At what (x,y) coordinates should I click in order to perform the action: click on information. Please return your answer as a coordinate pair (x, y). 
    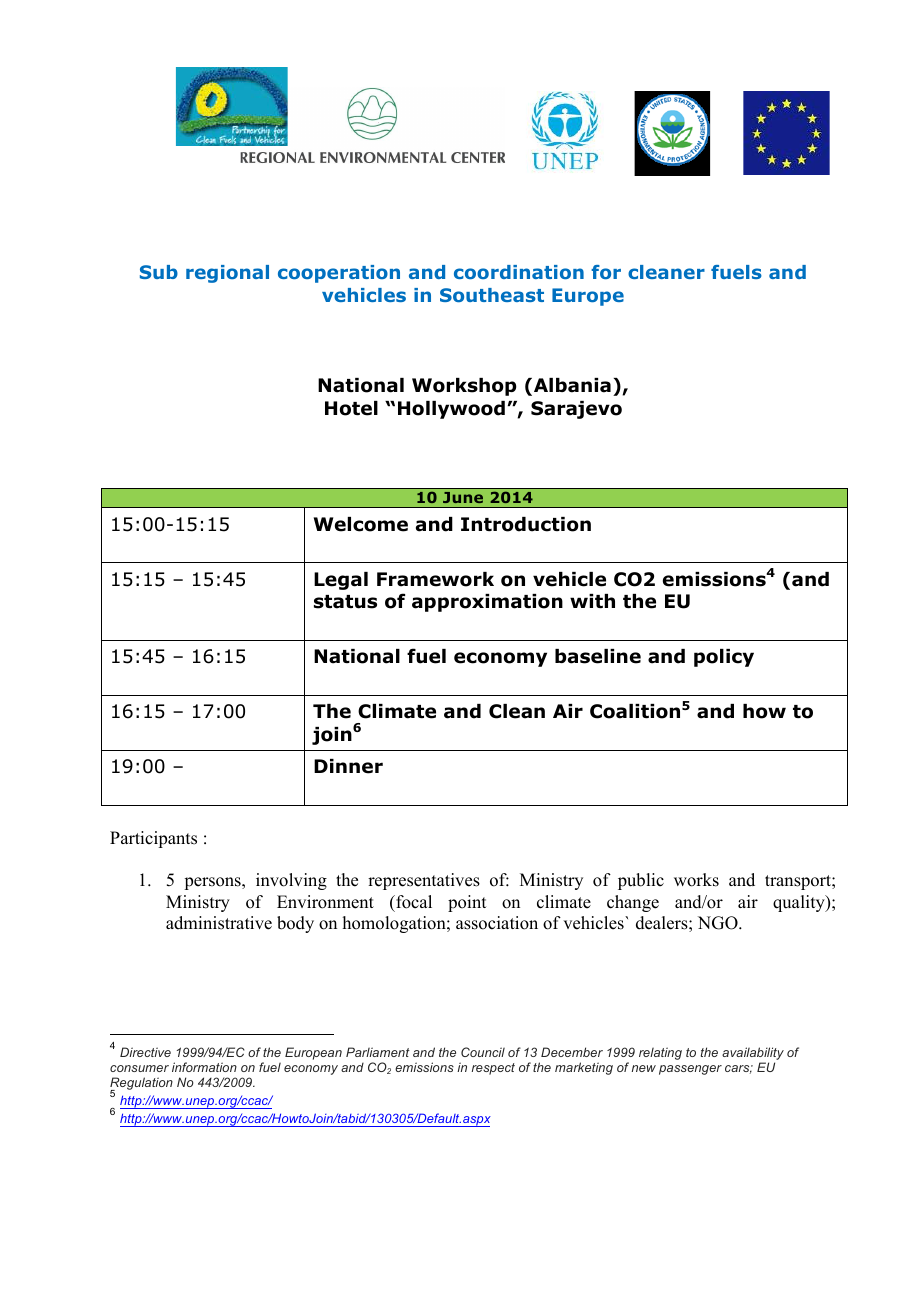
    Looking at the image, I should click on (204, 1067).
